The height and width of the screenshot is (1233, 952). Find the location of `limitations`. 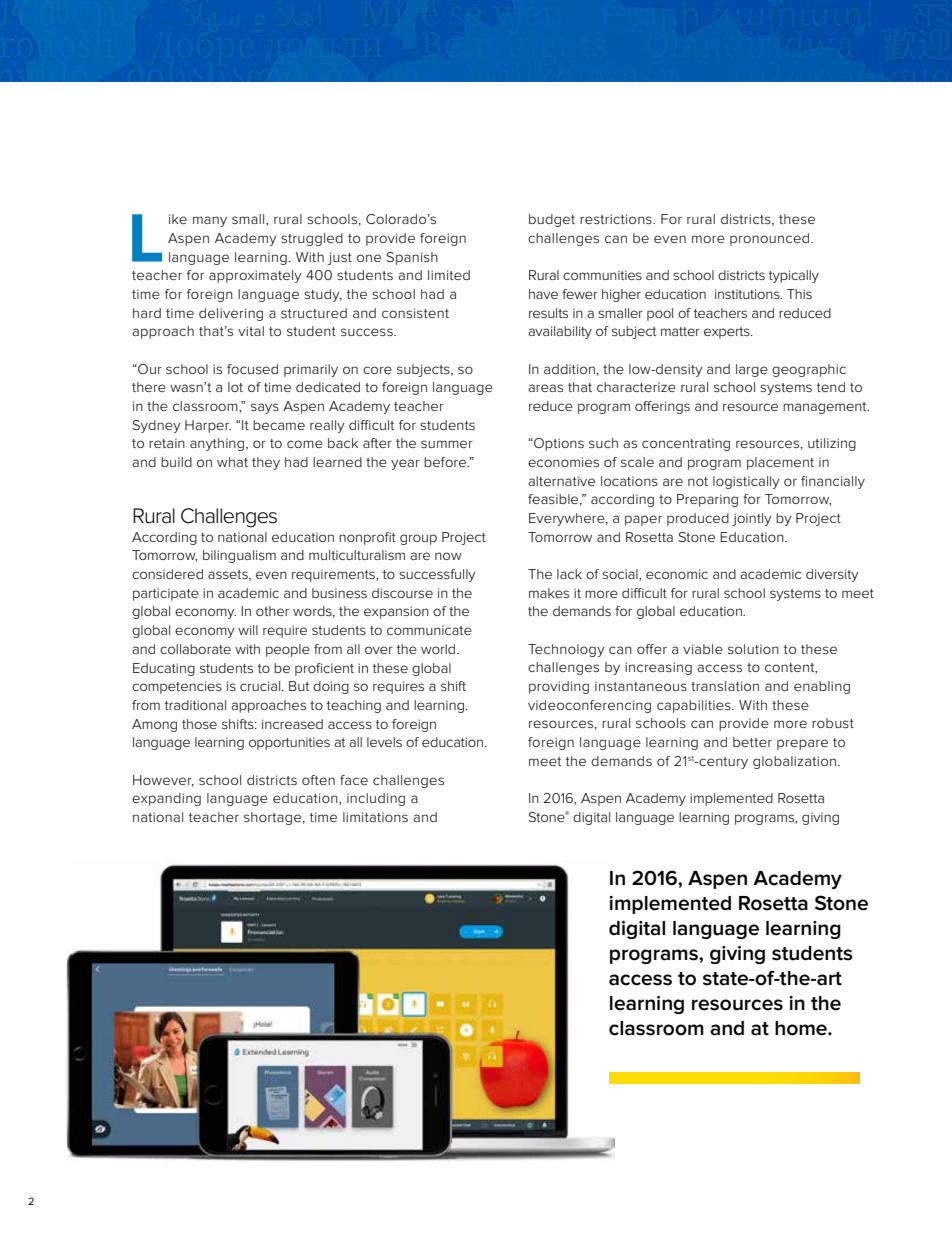

limitations is located at coordinates (375, 817).
